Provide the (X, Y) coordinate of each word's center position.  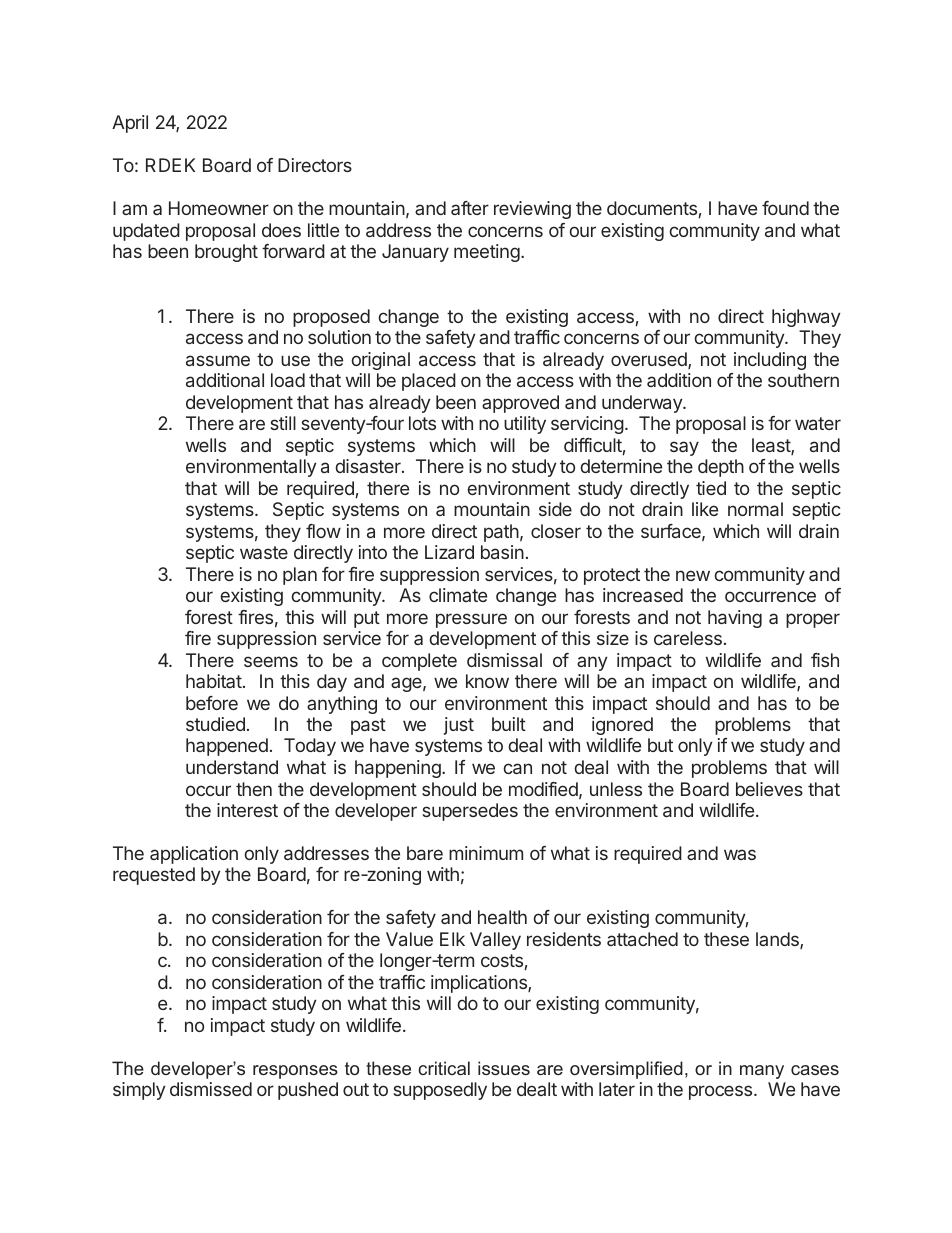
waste (264, 552)
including (770, 361)
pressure (471, 620)
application (194, 855)
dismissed (211, 1089)
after (470, 208)
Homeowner (219, 208)
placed (429, 382)
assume (218, 360)
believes (769, 789)
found (785, 208)
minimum (486, 853)
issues (504, 1068)
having (735, 619)
